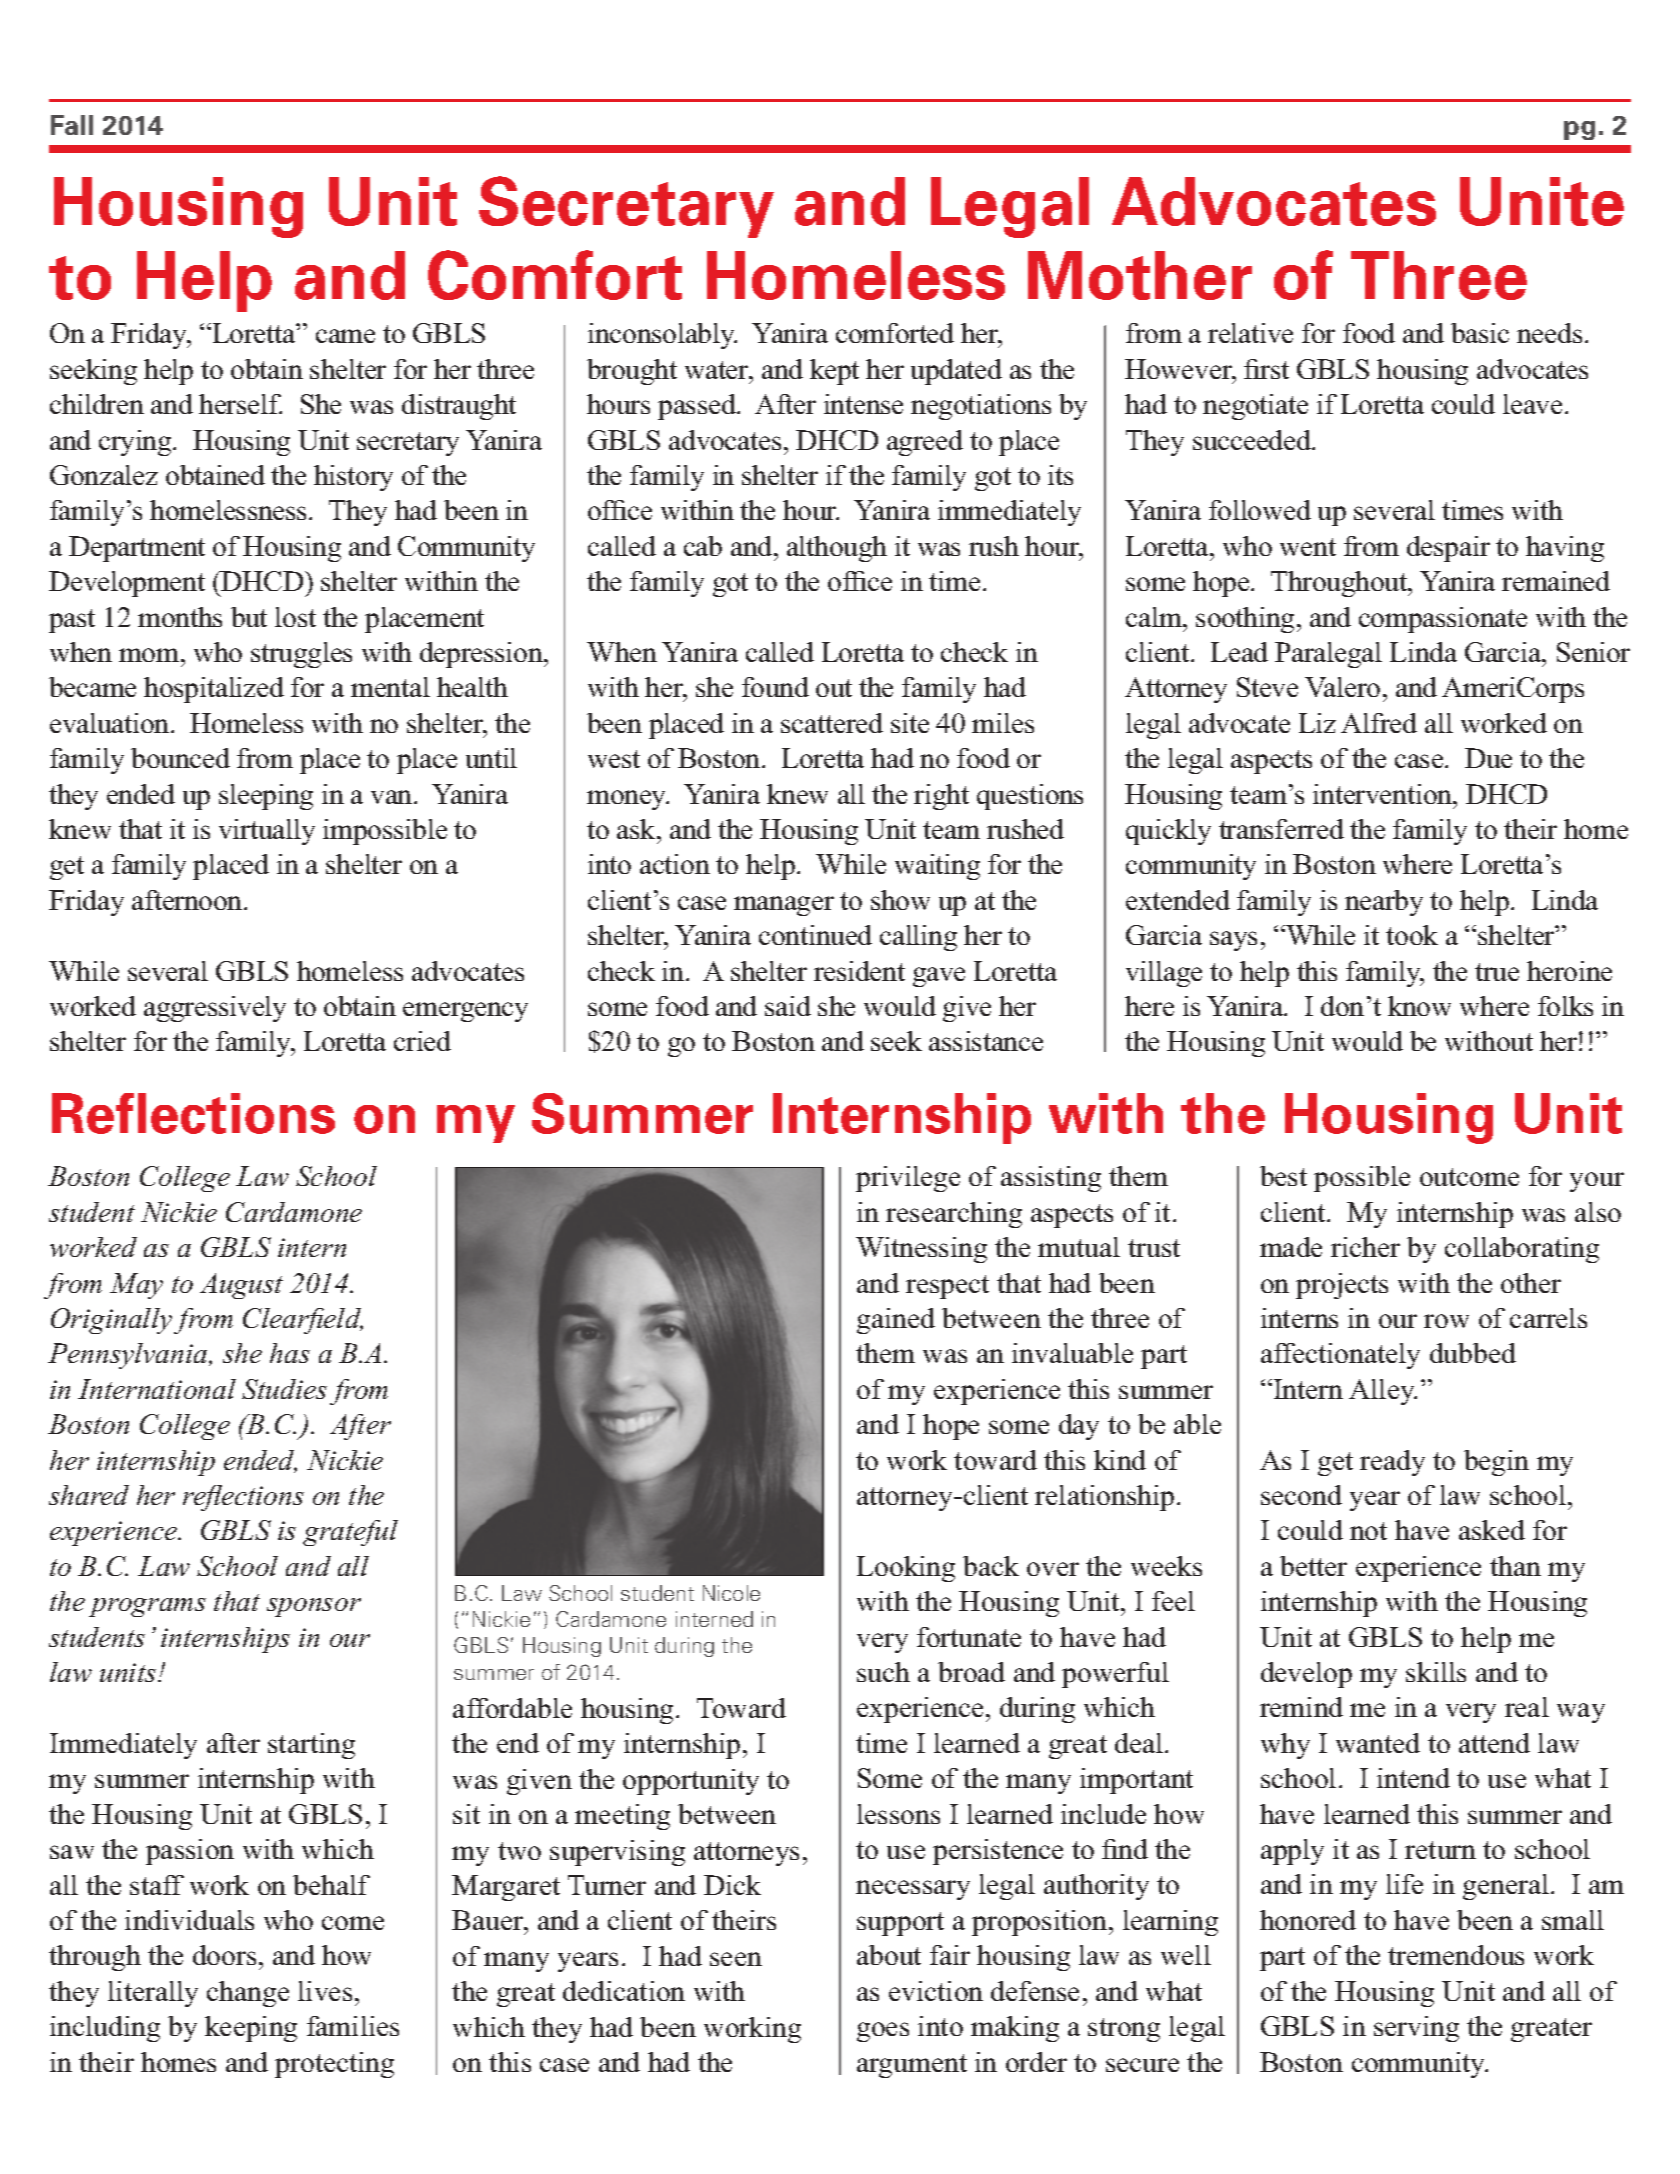  What do you see at coordinates (1480, 333) in the screenshot?
I see `basic` at bounding box center [1480, 333].
